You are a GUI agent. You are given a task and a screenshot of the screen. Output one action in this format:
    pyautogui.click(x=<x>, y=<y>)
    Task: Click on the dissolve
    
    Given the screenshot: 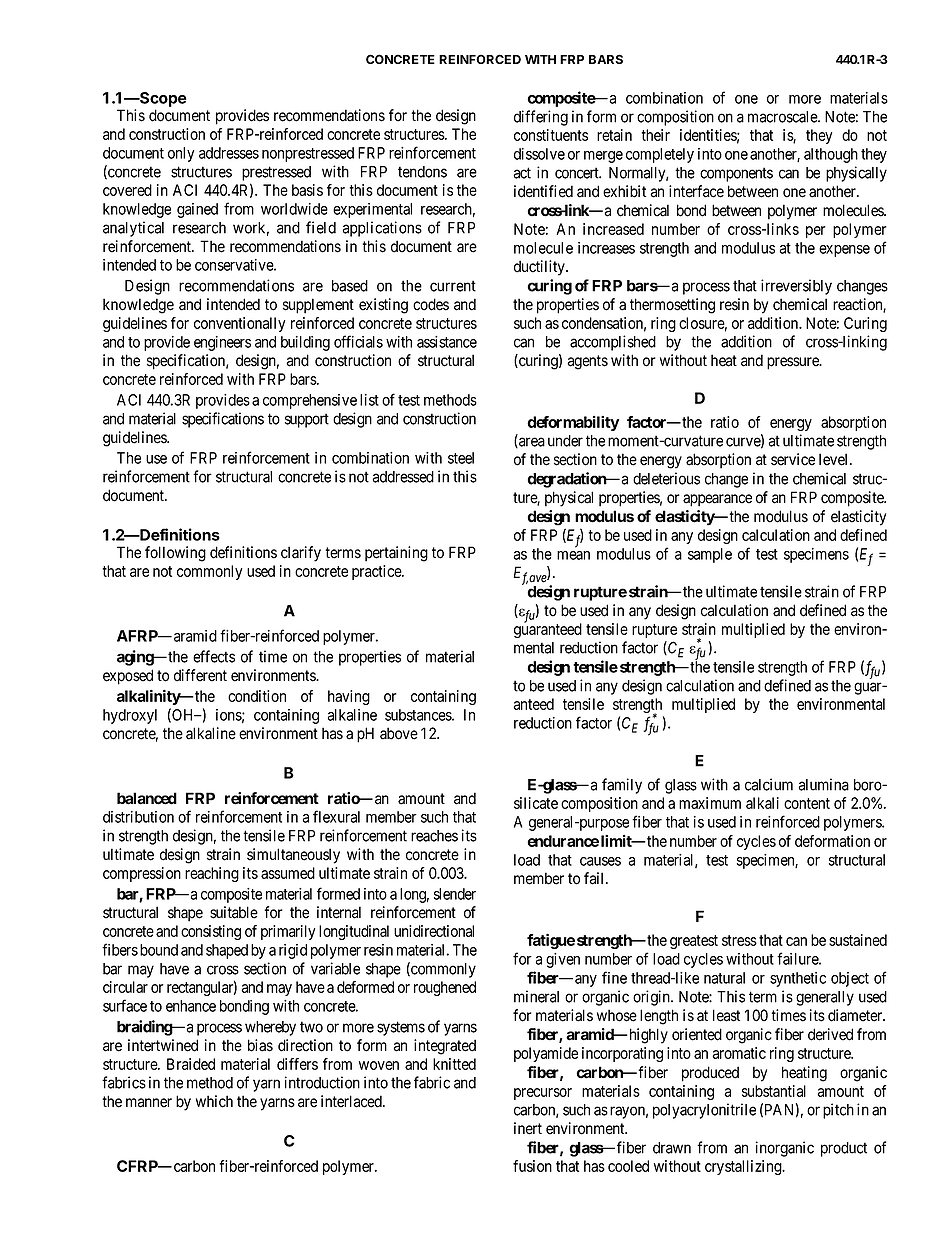 What is the action you would take?
    pyautogui.click(x=539, y=154)
